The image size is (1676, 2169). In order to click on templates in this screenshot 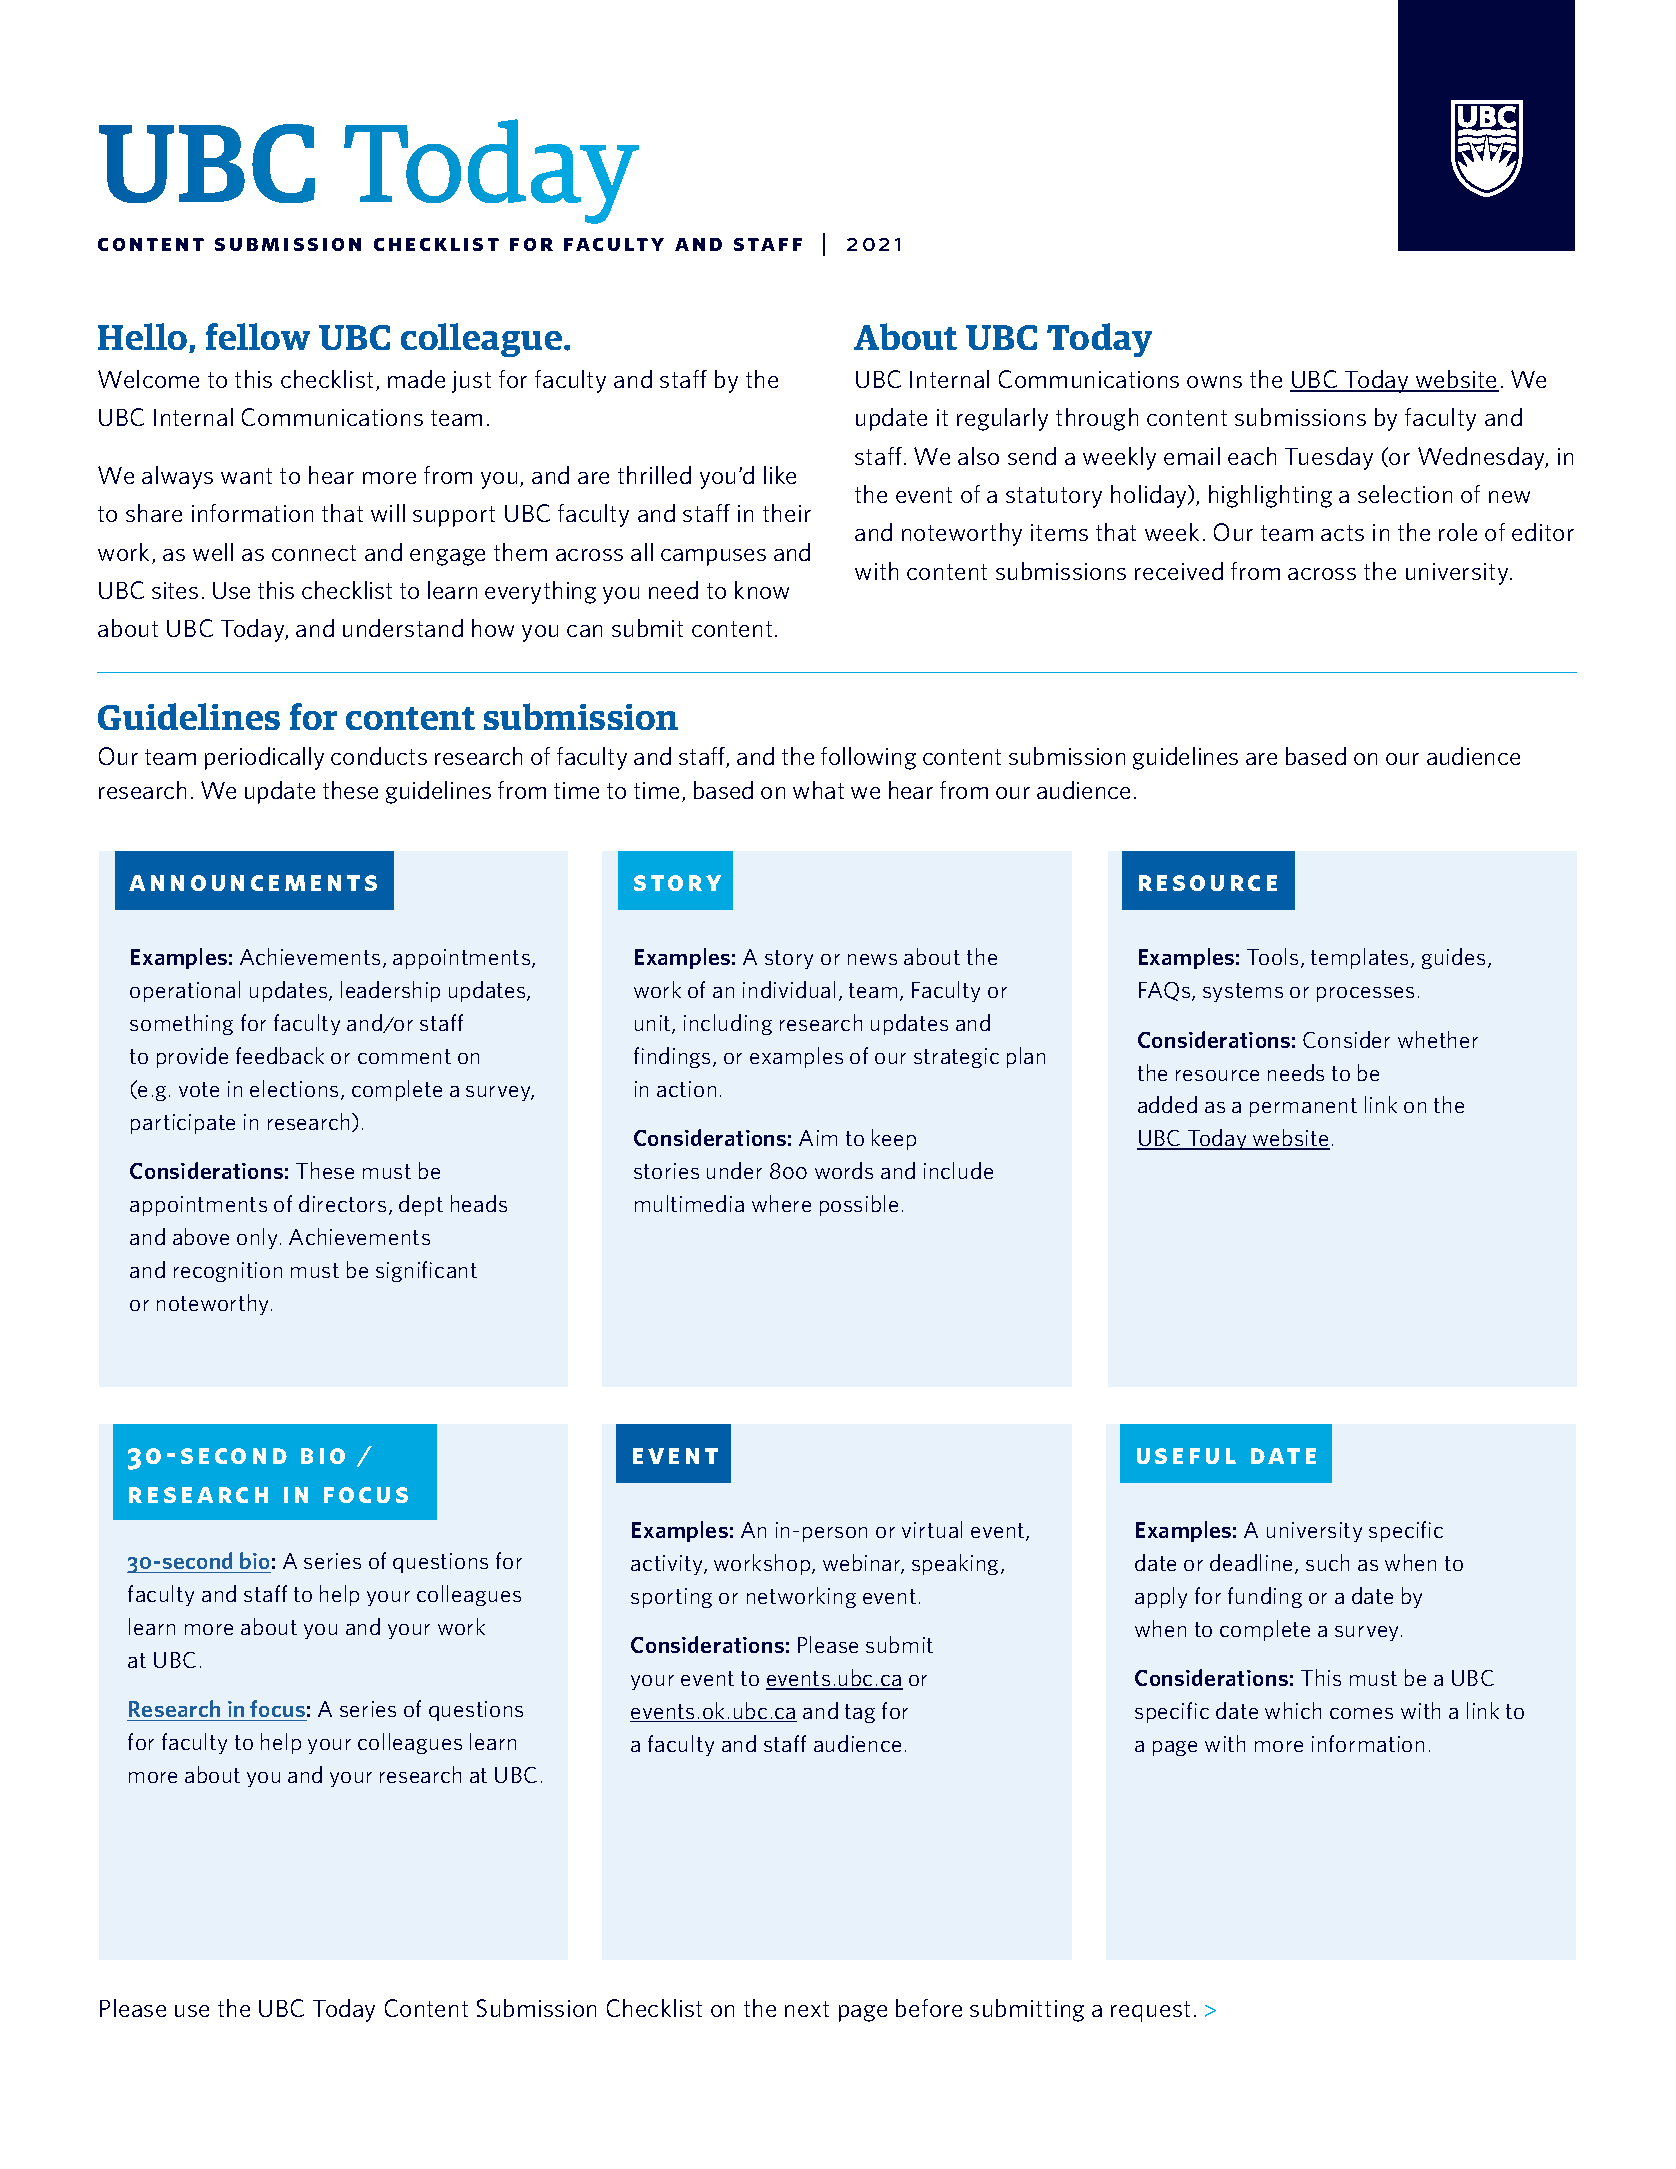, I will do `click(1359, 958)`.
